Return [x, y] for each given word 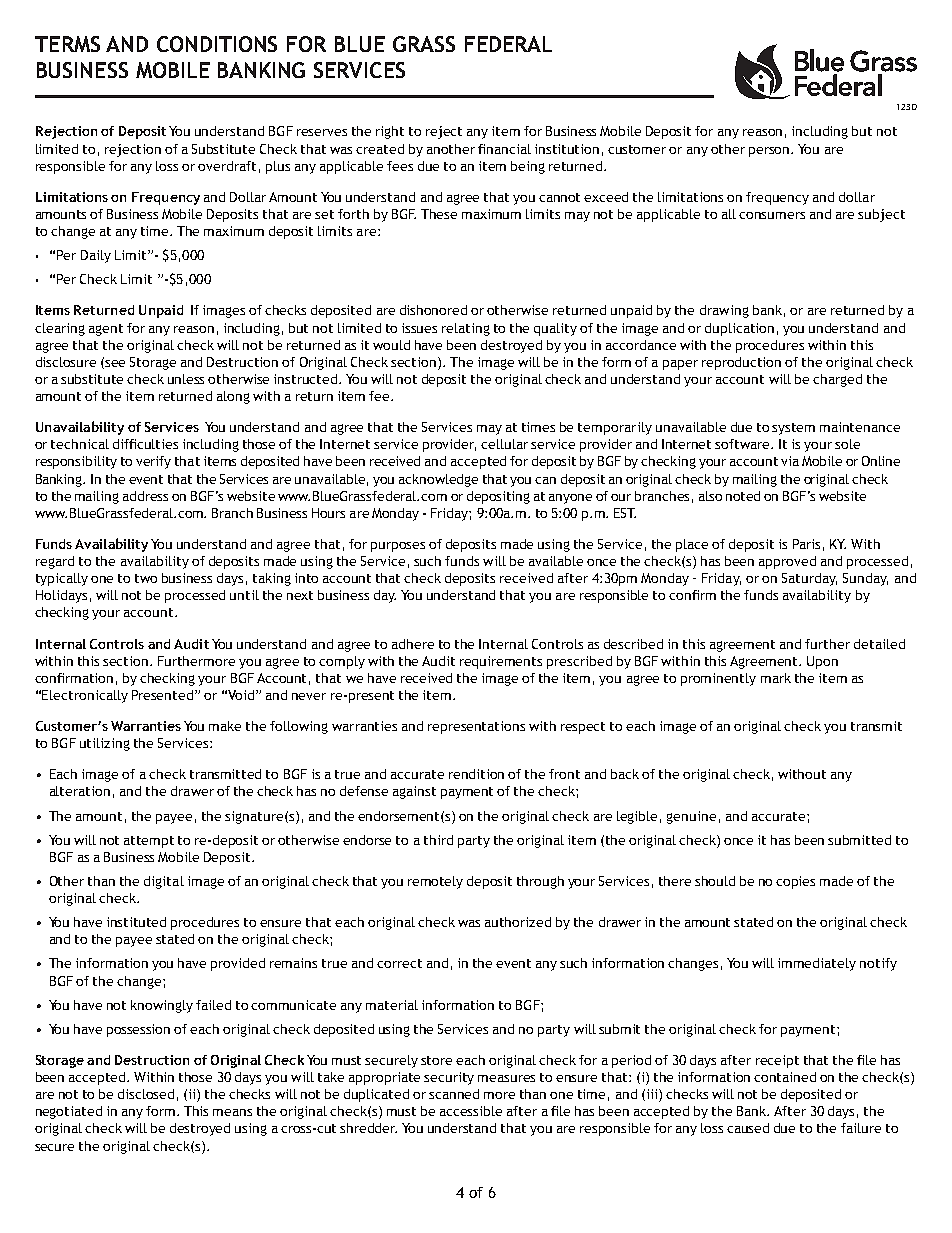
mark [776, 678]
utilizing [105, 744]
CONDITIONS [217, 44]
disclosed [146, 1094]
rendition [476, 774]
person [770, 152]
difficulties [145, 444]
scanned [454, 1094]
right [390, 132]
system [793, 429]
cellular [504, 444]
